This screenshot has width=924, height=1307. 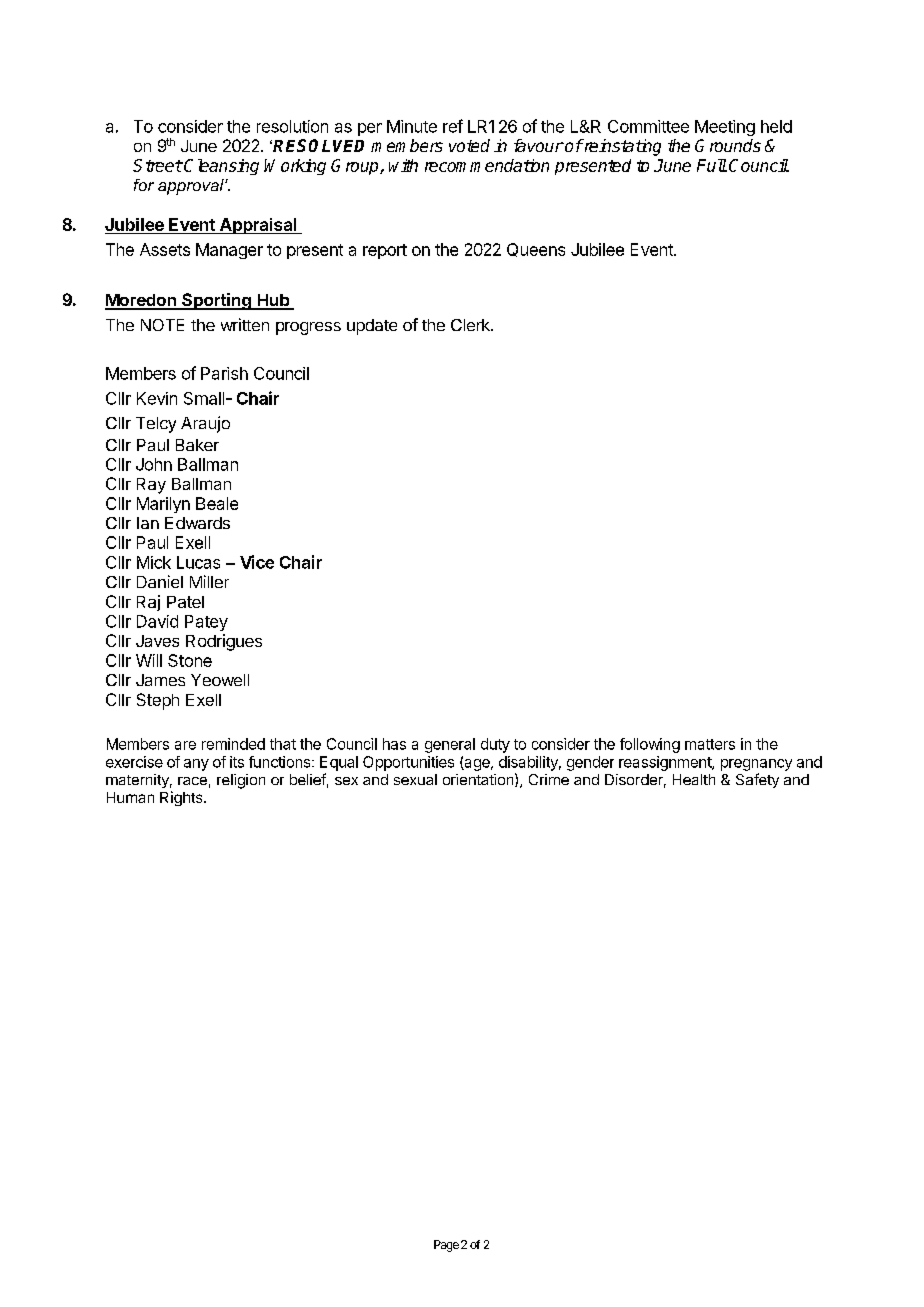 I want to click on Cleansing, so click(x=221, y=167).
